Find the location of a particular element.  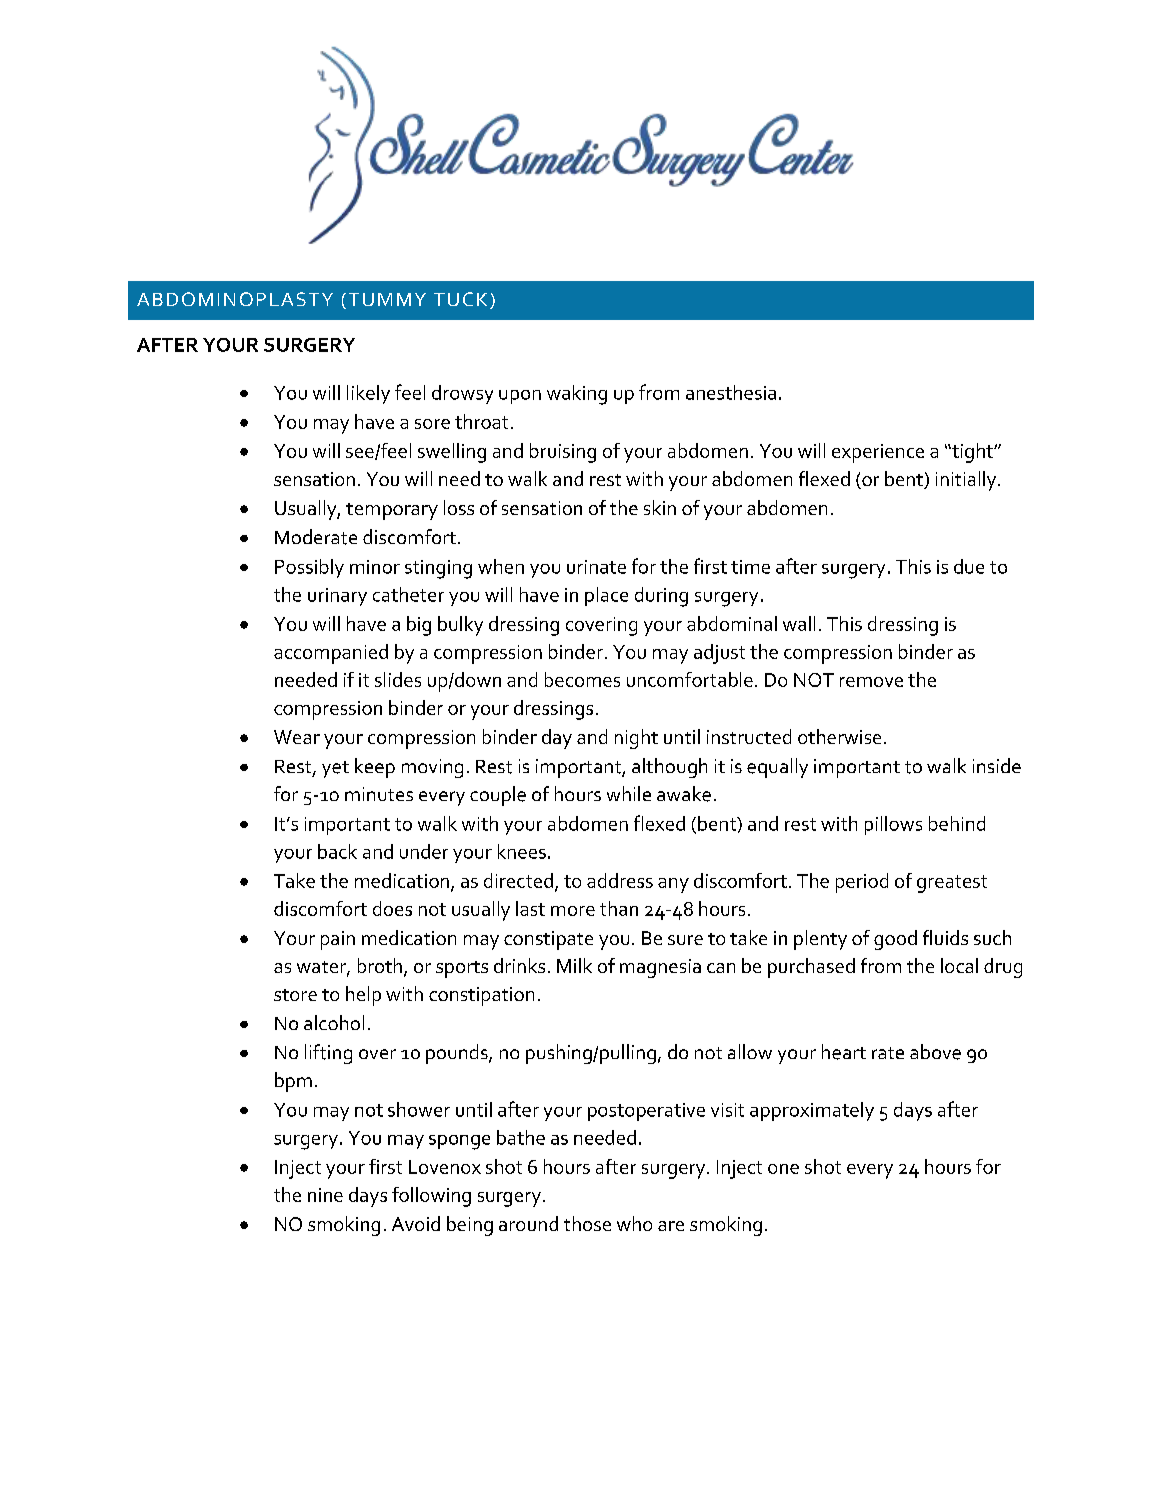

big is located at coordinates (419, 626).
